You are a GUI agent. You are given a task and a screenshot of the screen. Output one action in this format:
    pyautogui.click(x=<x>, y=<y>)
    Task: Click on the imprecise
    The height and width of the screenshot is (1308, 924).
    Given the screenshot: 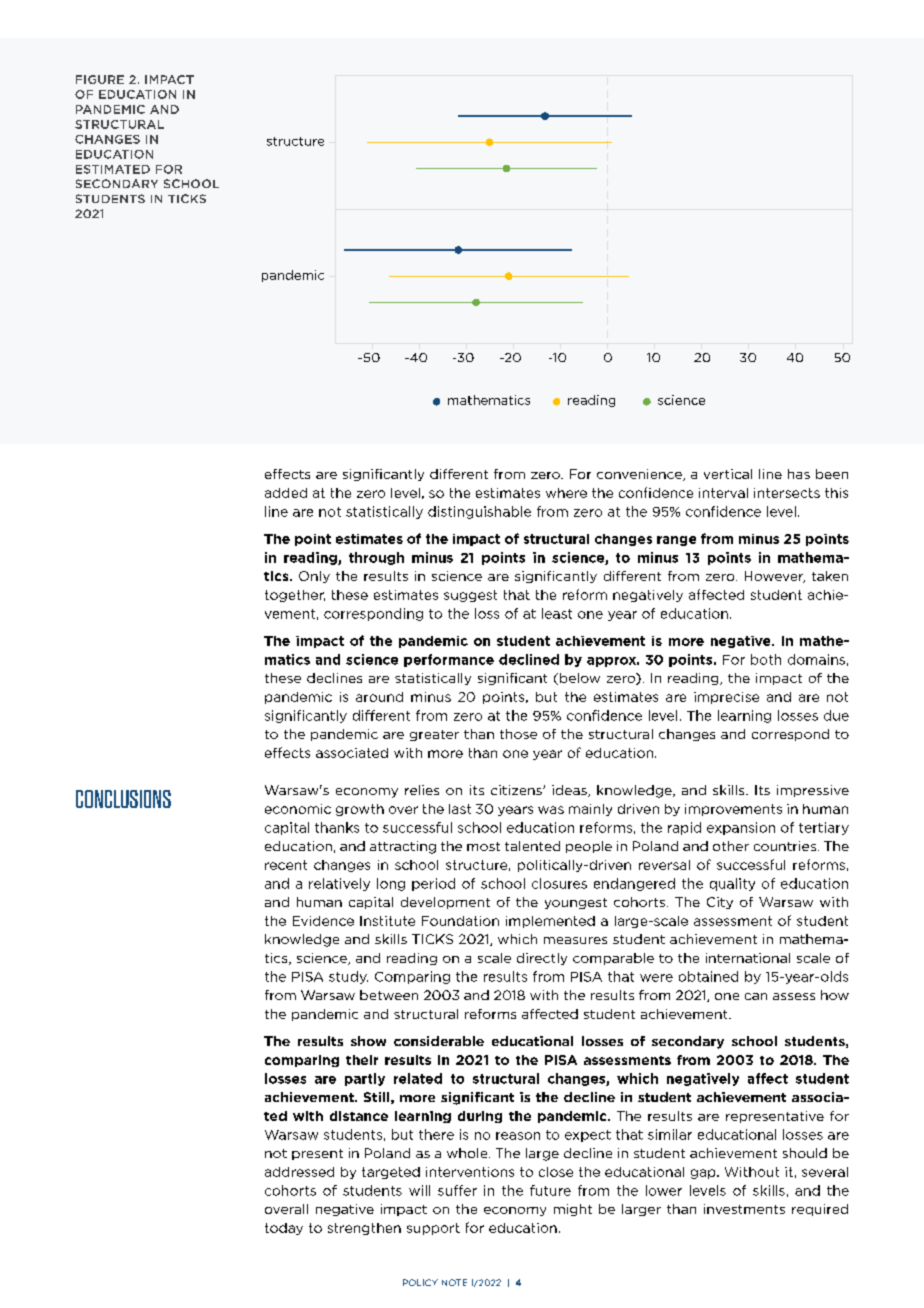 What is the action you would take?
    pyautogui.click(x=726, y=698)
